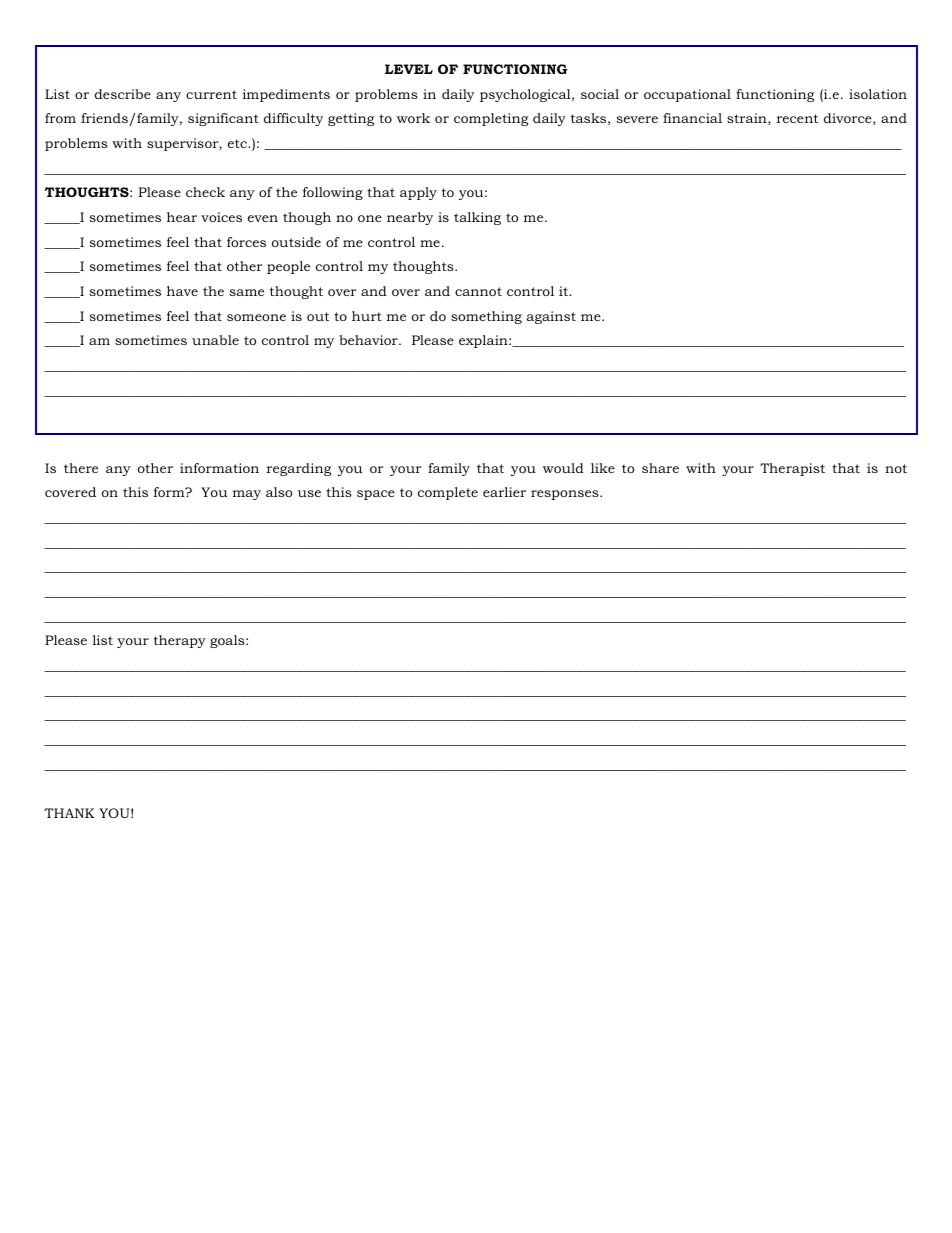  Describe the element at coordinates (792, 469) in the page. I see `Therapist` at that location.
